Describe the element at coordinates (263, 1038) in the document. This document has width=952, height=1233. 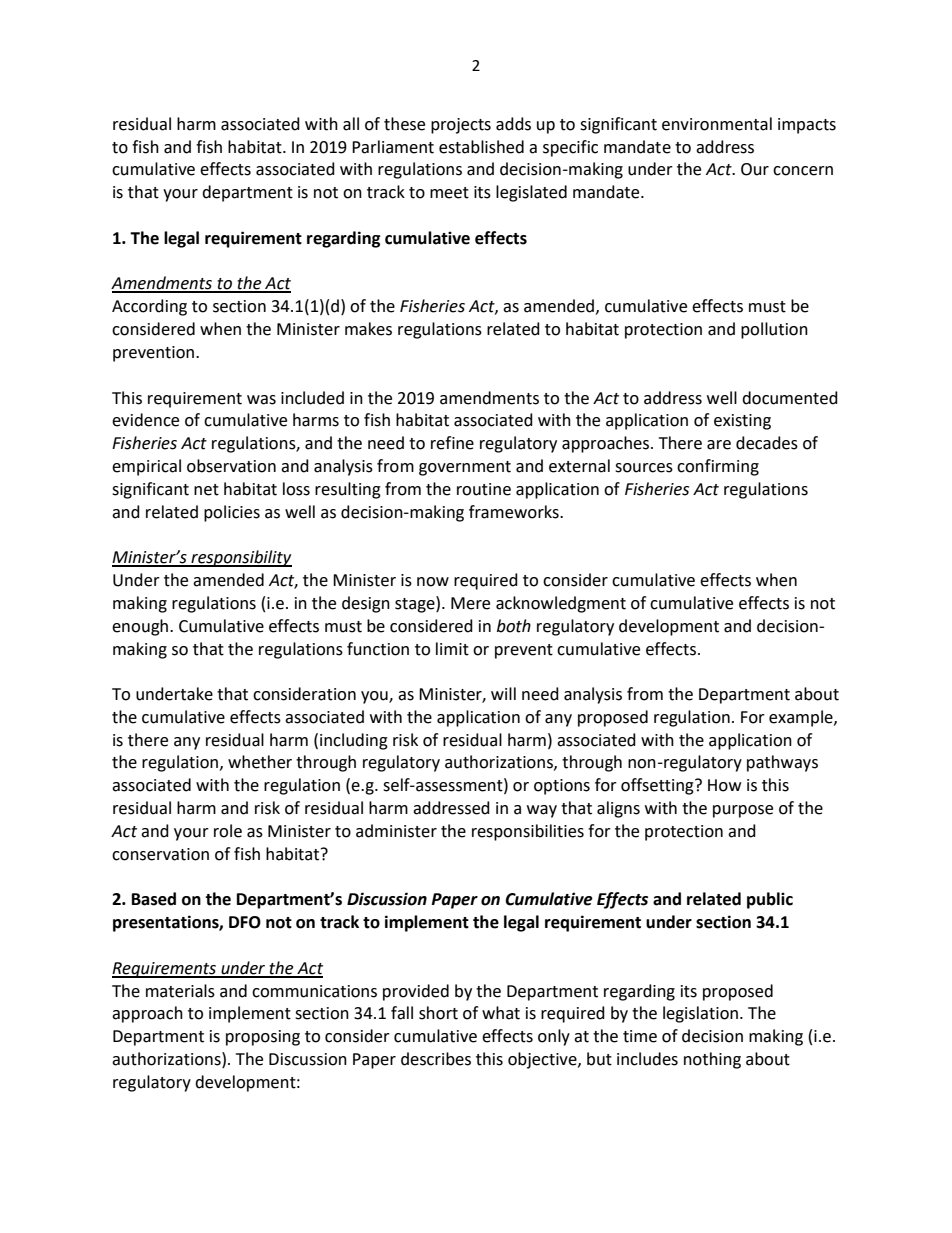
I see `proposing` at that location.
